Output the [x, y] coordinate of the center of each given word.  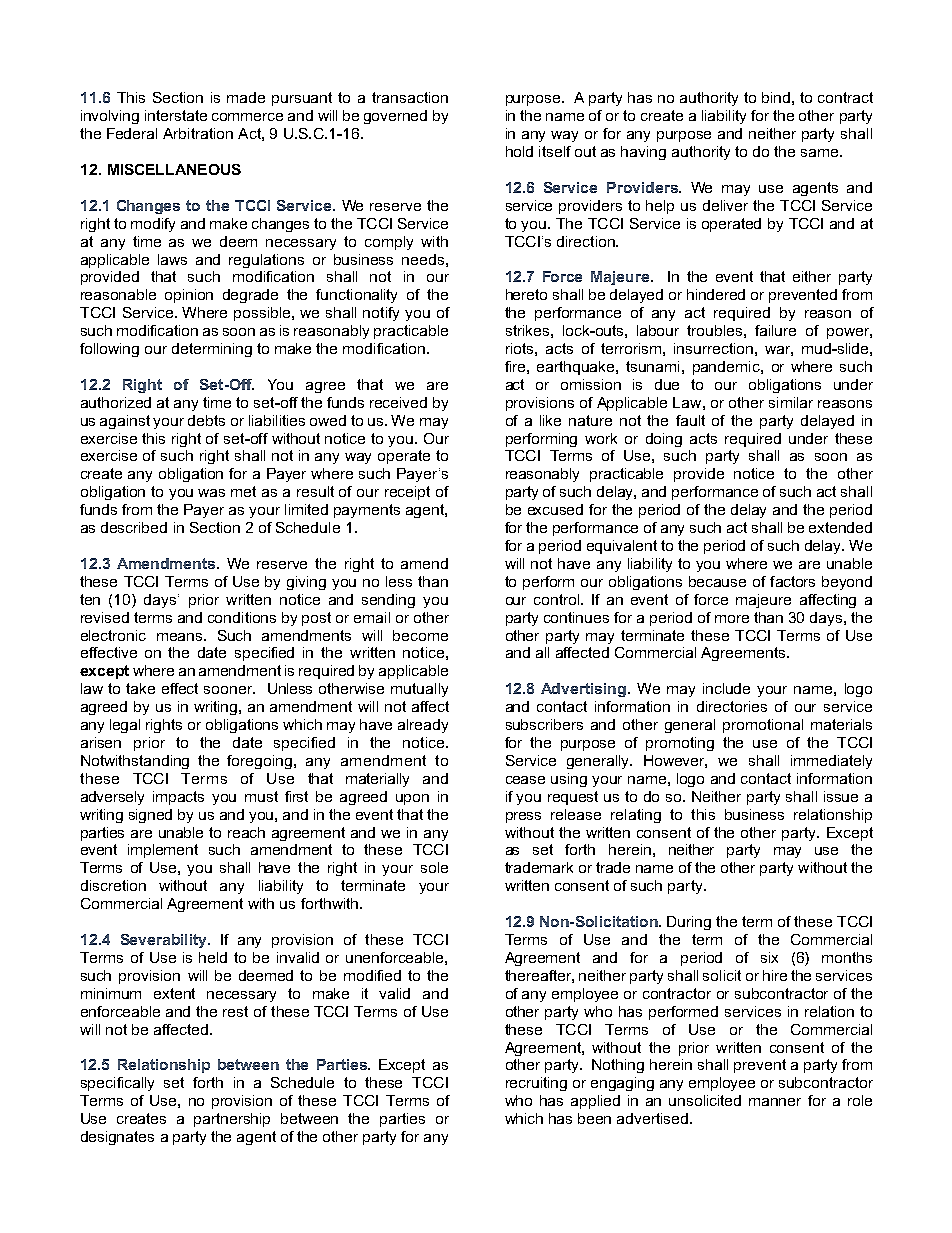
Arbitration [198, 133]
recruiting [536, 1084]
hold [519, 151]
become [420, 635]
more [732, 619]
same [819, 153]
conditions [242, 617]
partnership [232, 1120]
